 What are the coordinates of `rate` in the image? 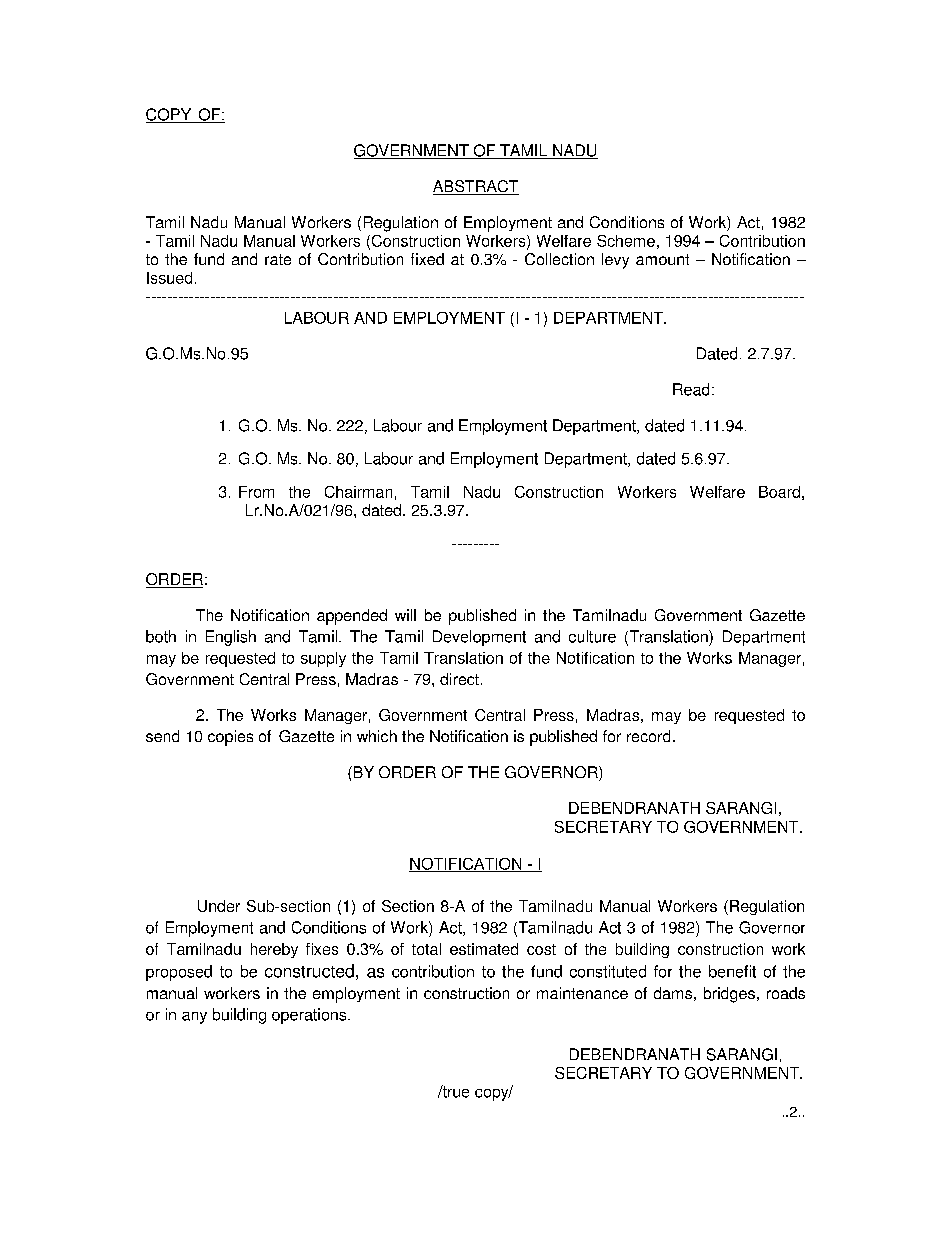 It's located at (278, 259).
